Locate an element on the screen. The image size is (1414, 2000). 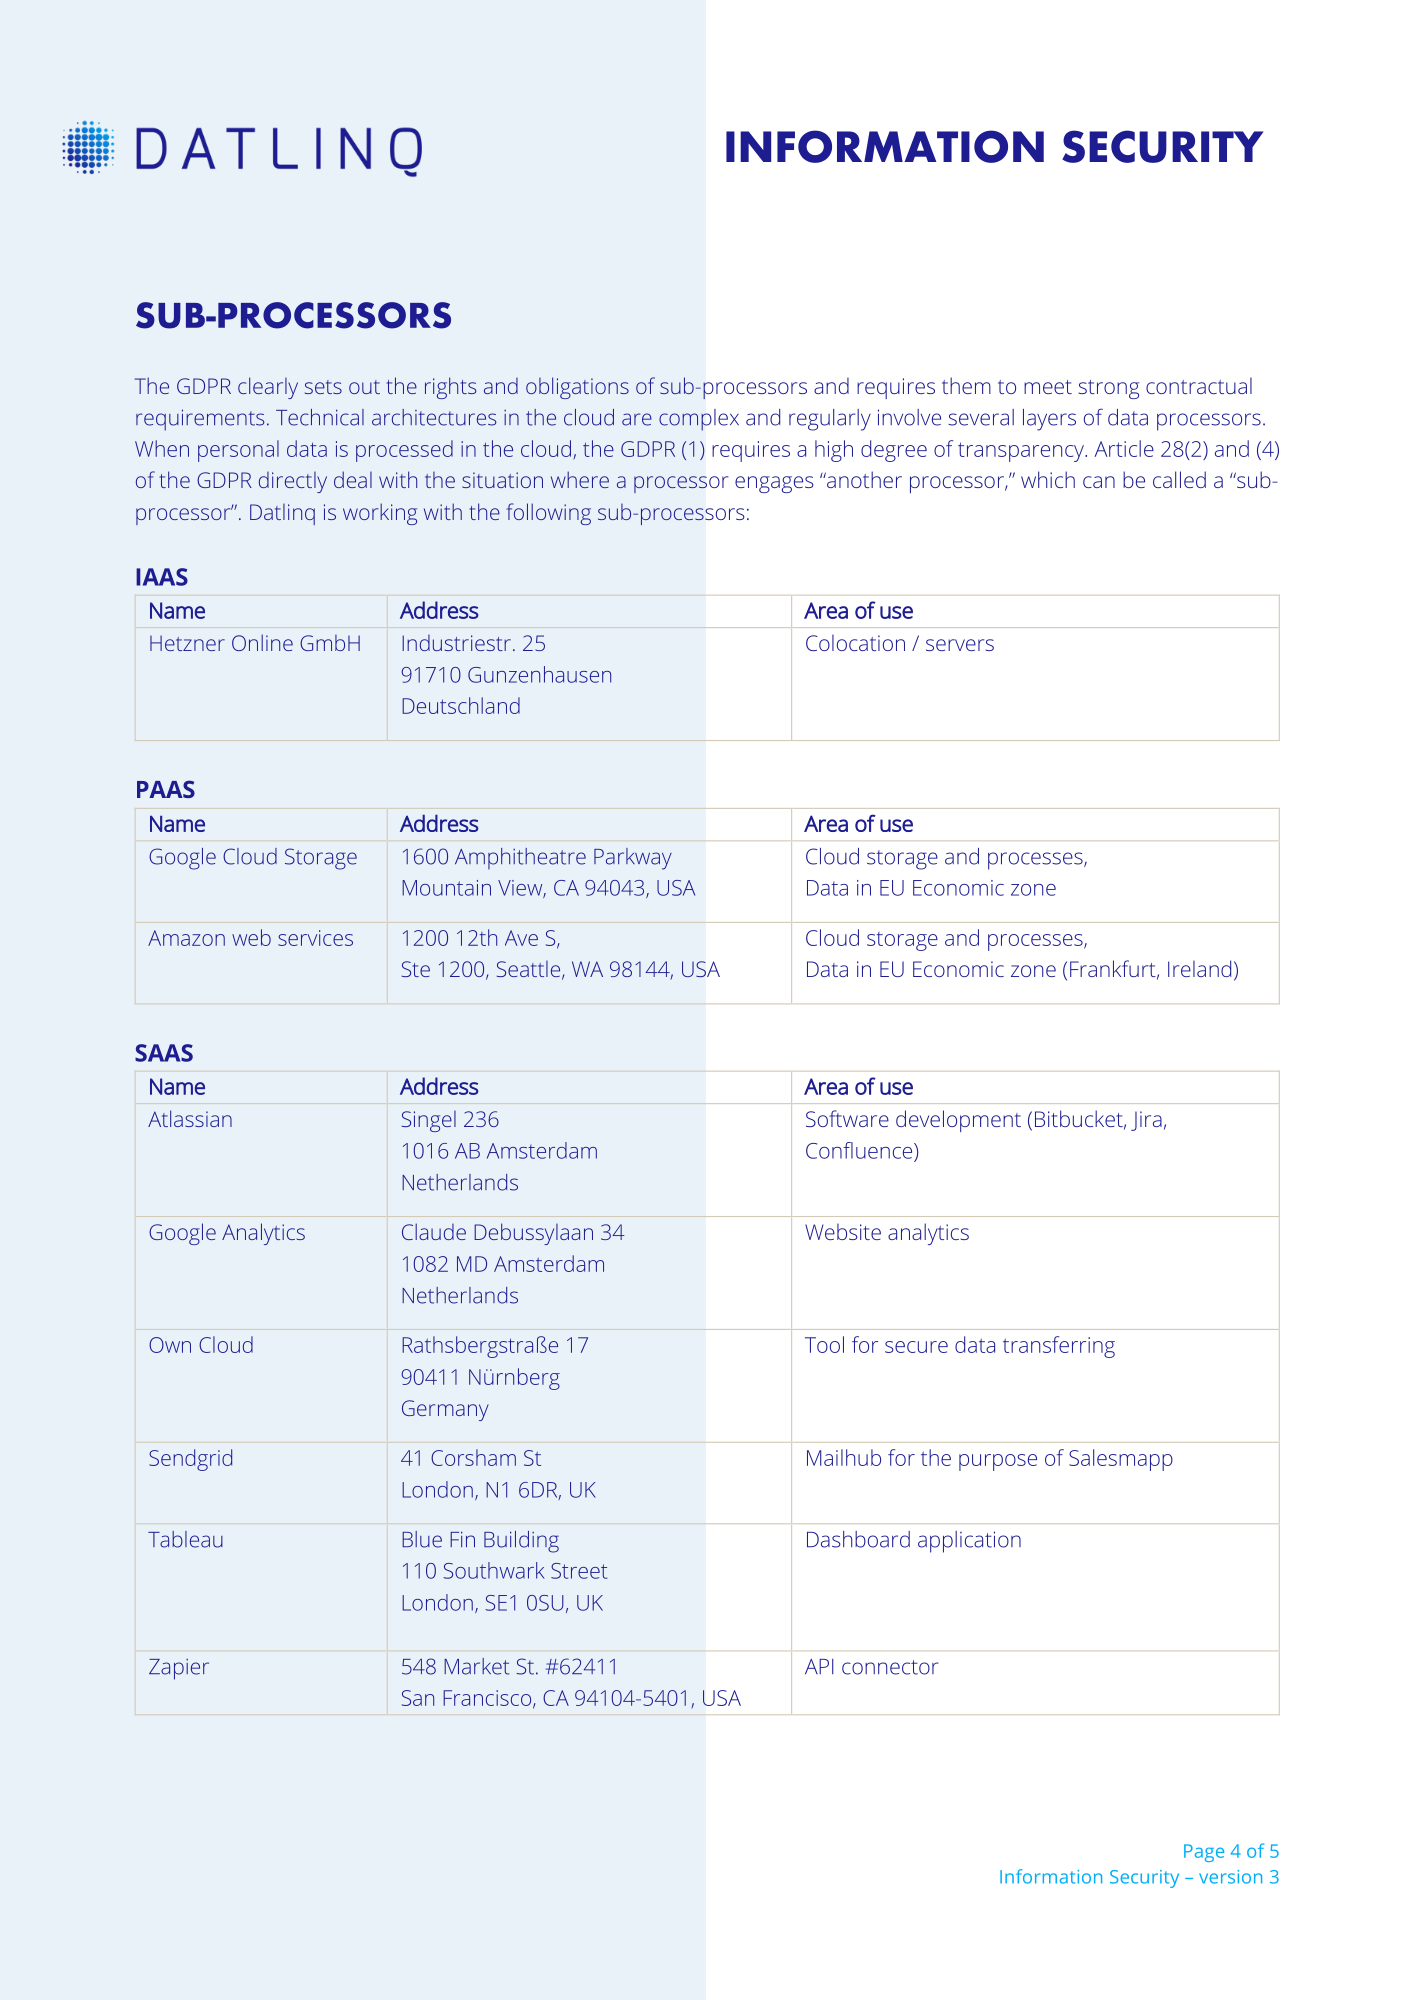
Tool is located at coordinates (824, 1344).
